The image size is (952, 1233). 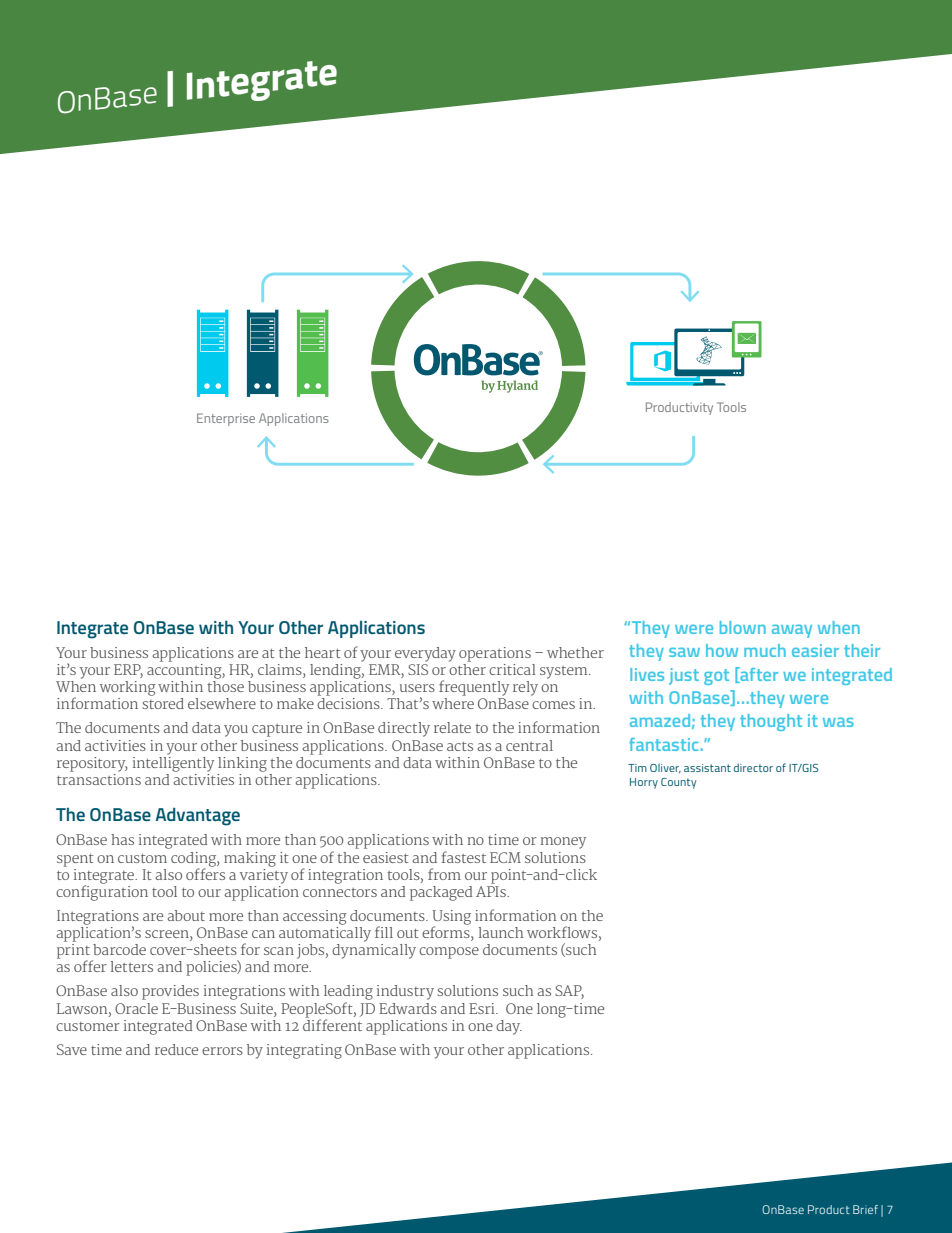 What do you see at coordinates (452, 727) in the page?
I see `relate` at bounding box center [452, 727].
